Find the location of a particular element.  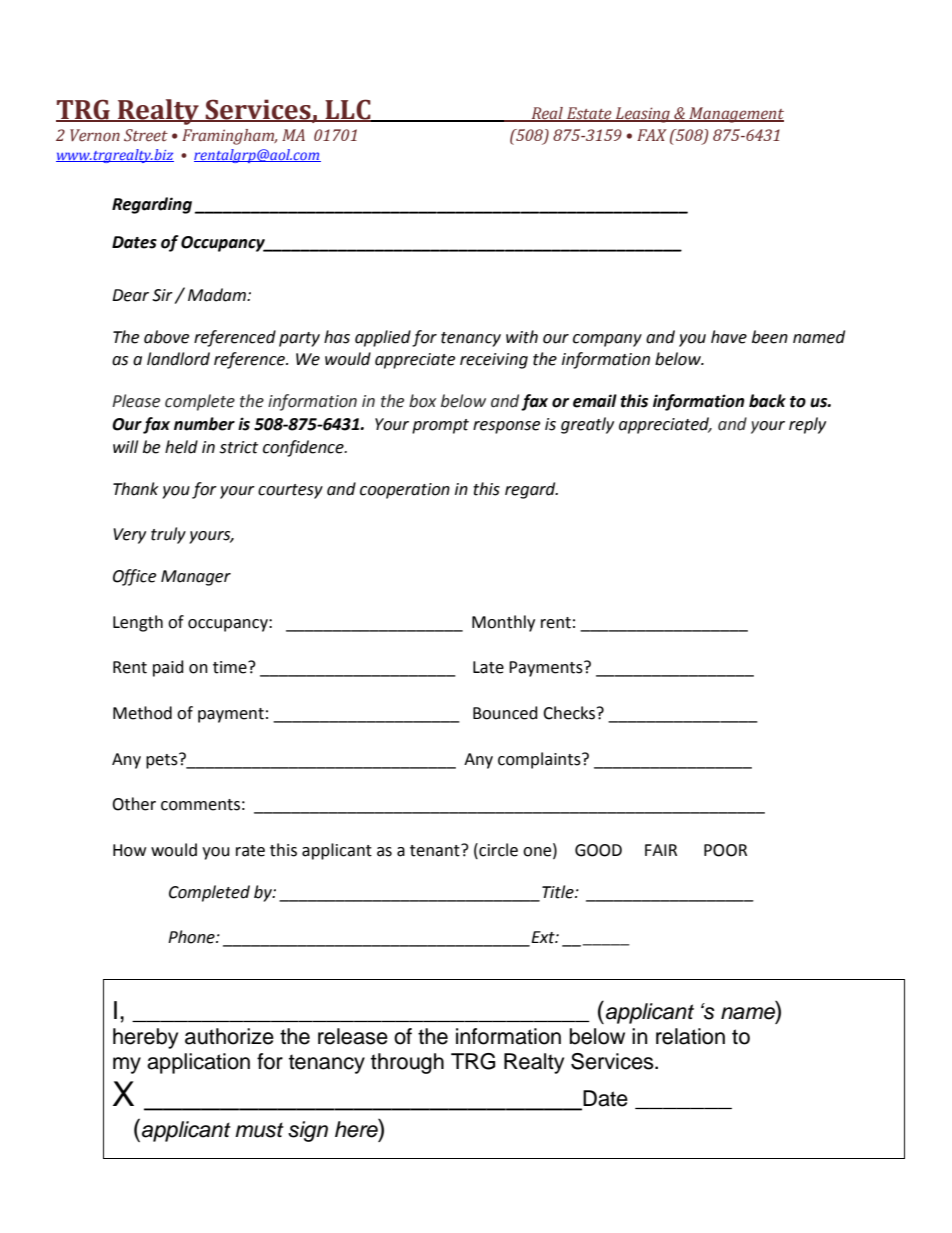

Length is located at coordinates (138, 623).
